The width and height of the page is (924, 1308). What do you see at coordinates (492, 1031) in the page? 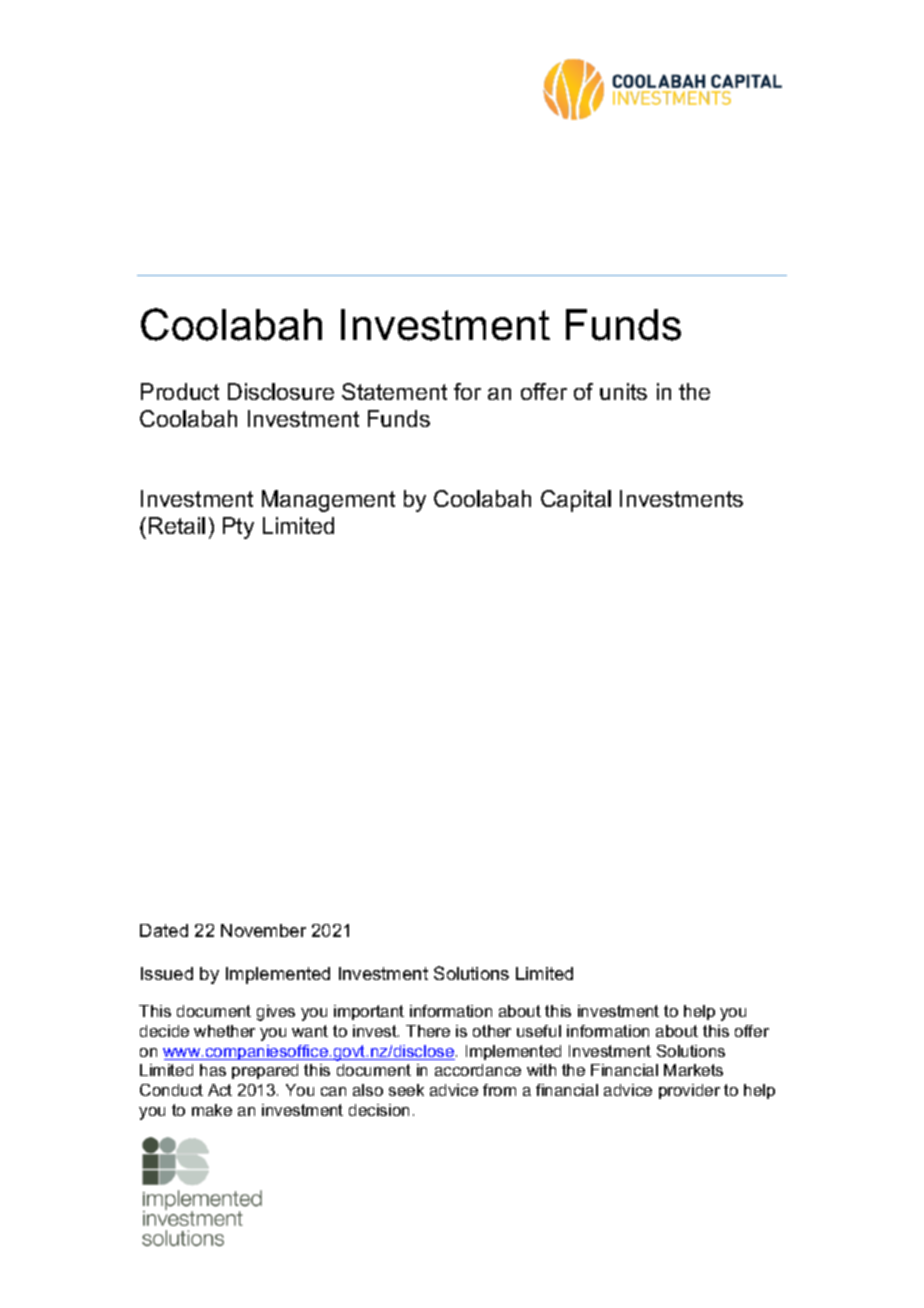
I see `other` at bounding box center [492, 1031].
